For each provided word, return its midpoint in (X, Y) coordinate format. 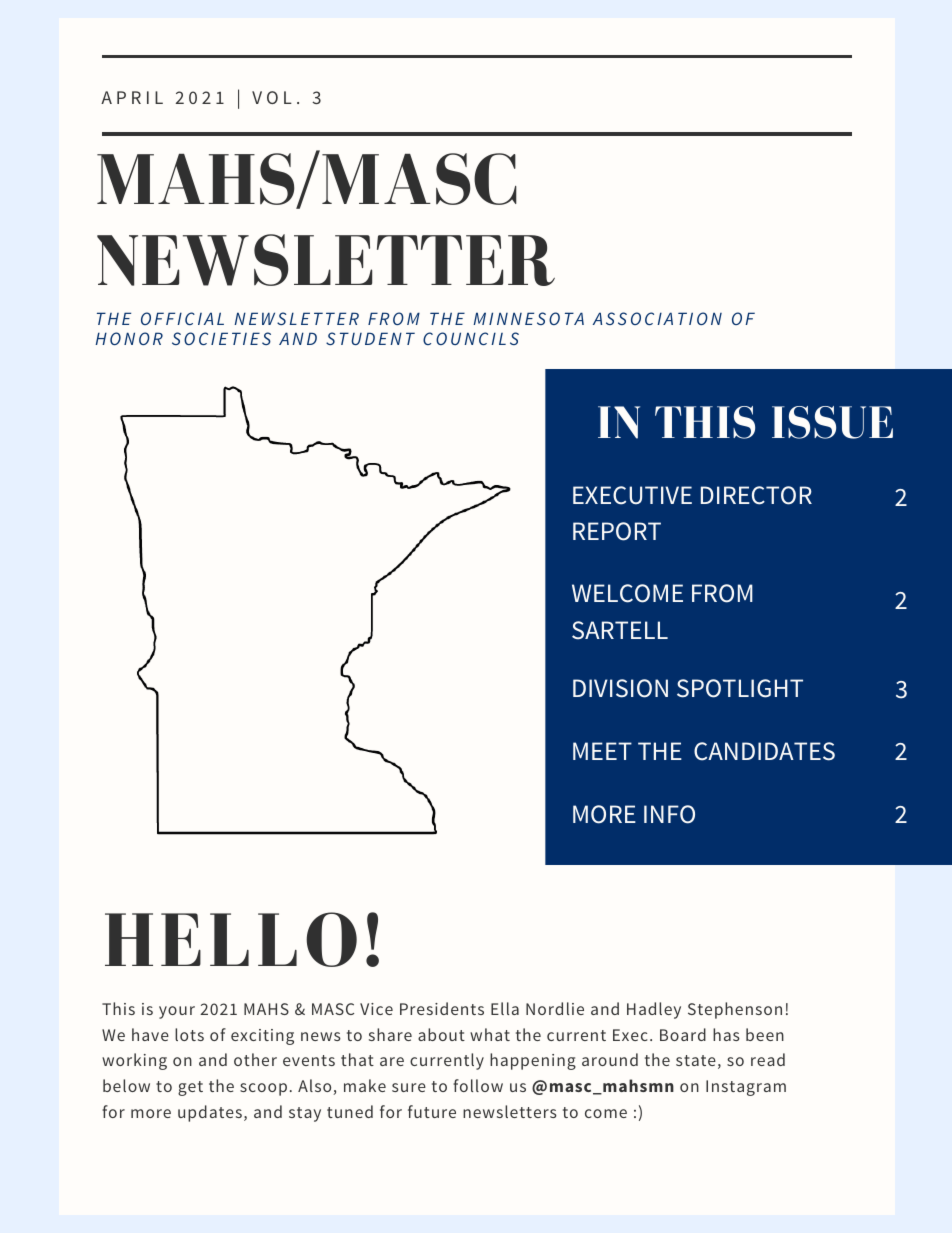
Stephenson (735, 1010)
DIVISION (620, 688)
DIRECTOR (756, 495)
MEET (602, 751)
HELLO (231, 939)
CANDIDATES (764, 751)
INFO (669, 814)
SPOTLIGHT (740, 688)
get (190, 1088)
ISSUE (832, 422)
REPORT (617, 531)
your (177, 1012)
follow (478, 1085)
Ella (505, 1008)
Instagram (746, 1088)
